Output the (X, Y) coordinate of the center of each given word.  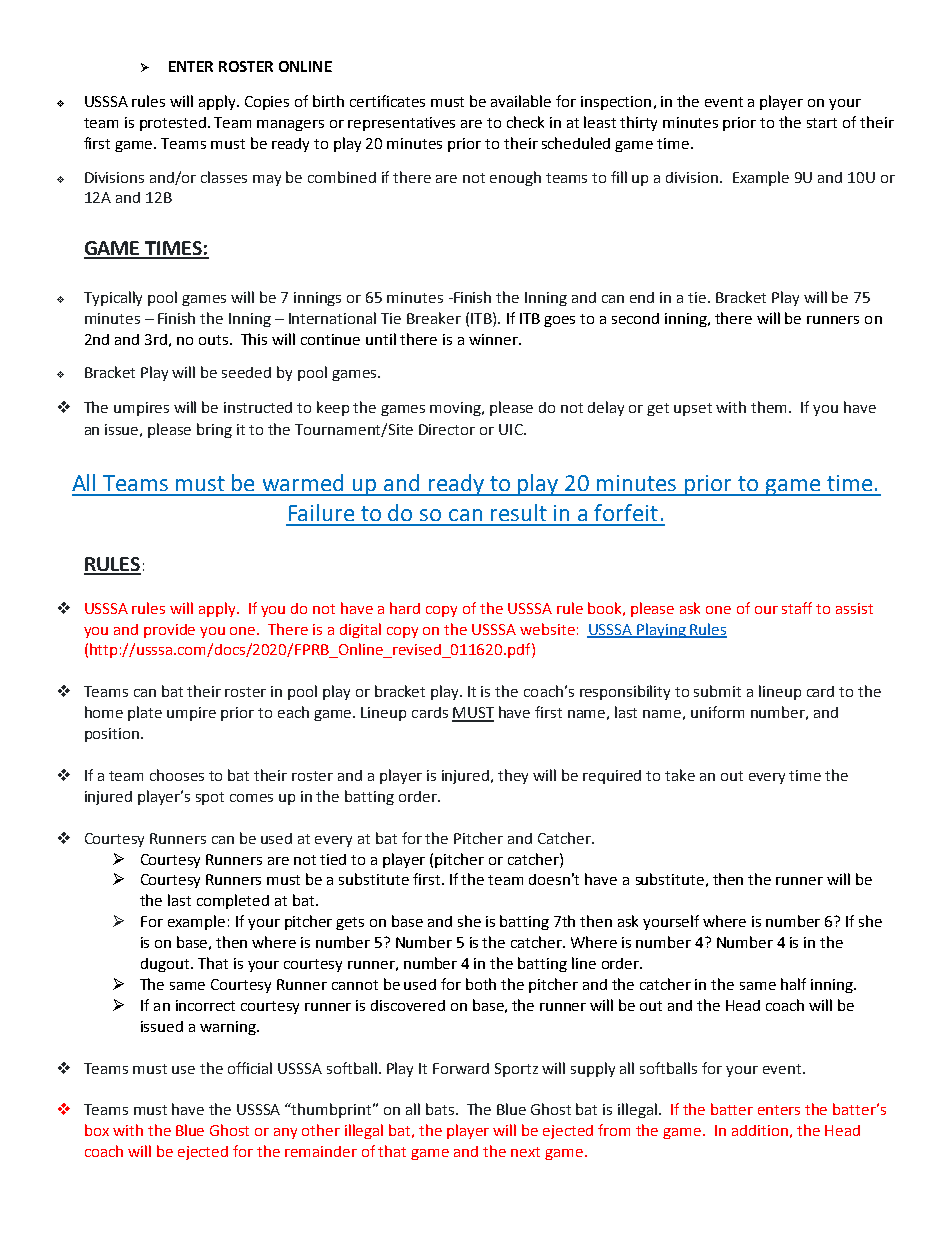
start (822, 123)
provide (169, 631)
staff (797, 608)
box (97, 1130)
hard (405, 608)
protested (173, 124)
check (525, 122)
